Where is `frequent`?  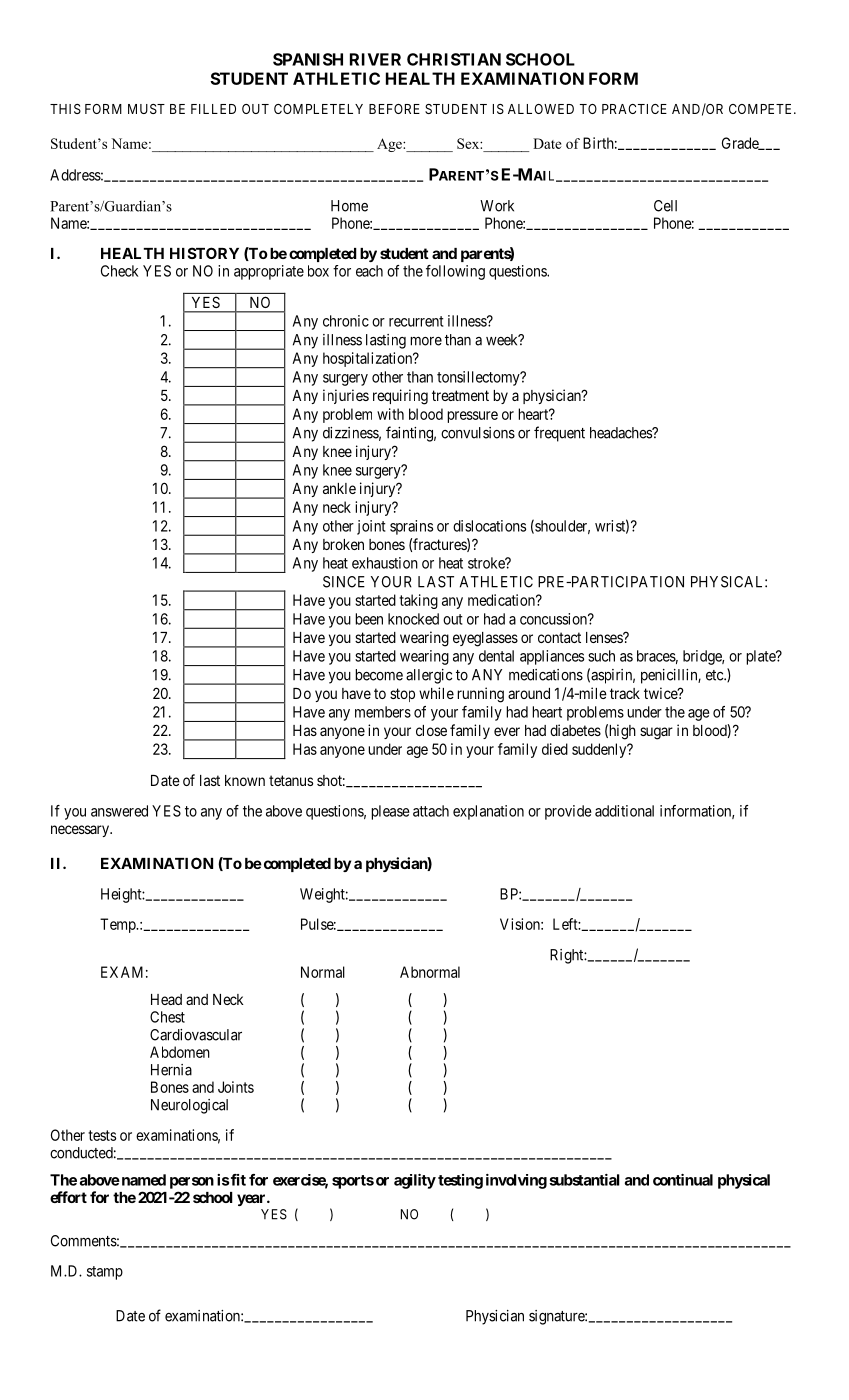
frequent is located at coordinates (559, 434).
